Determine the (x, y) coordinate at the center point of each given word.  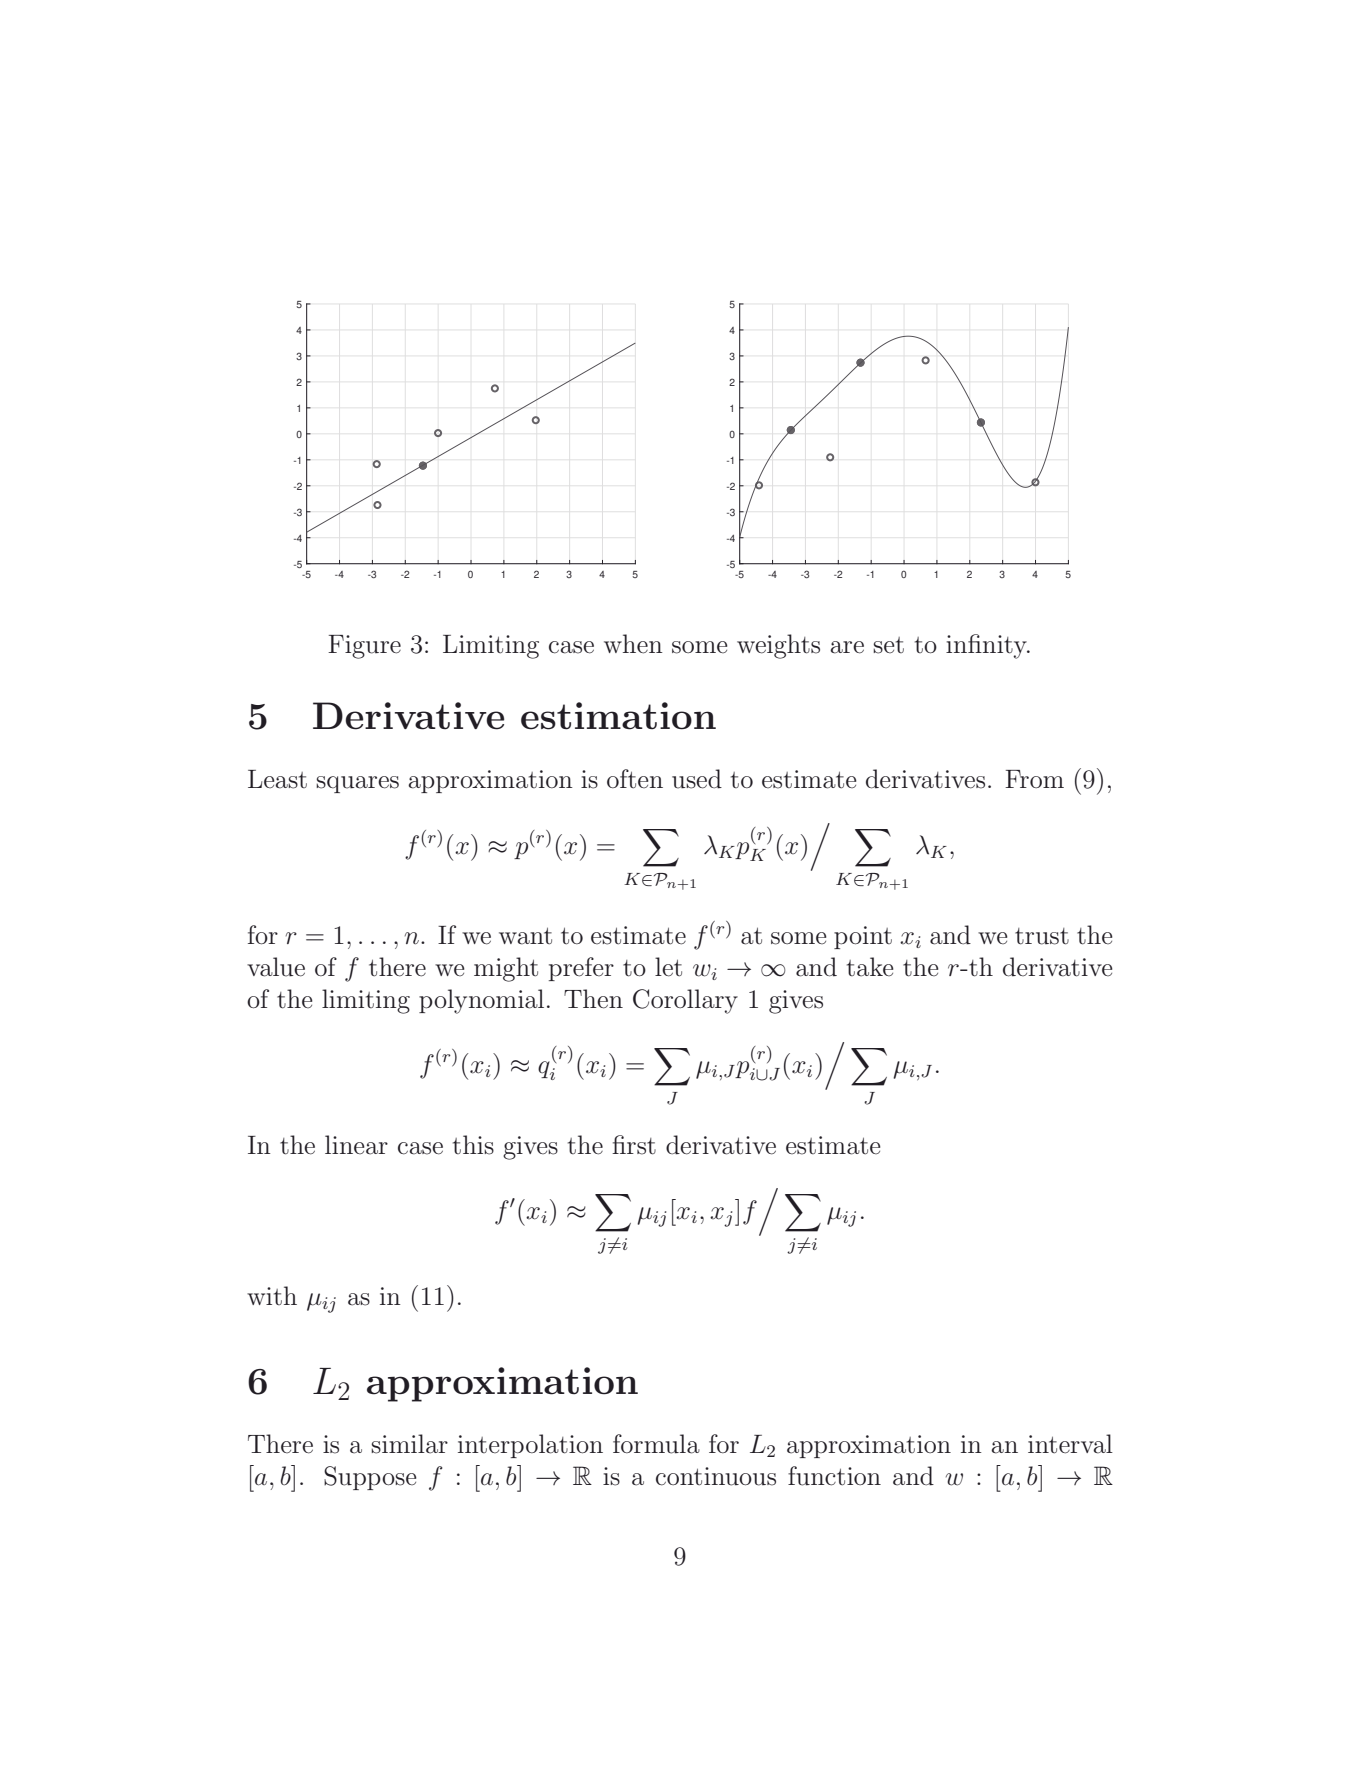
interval (1070, 1444)
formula (656, 1444)
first (634, 1145)
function (834, 1476)
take (870, 967)
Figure (364, 647)
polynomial (481, 1001)
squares (357, 784)
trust (1042, 936)
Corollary (685, 1001)
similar (409, 1444)
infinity (987, 646)
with (272, 1295)
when (633, 644)
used (697, 779)
